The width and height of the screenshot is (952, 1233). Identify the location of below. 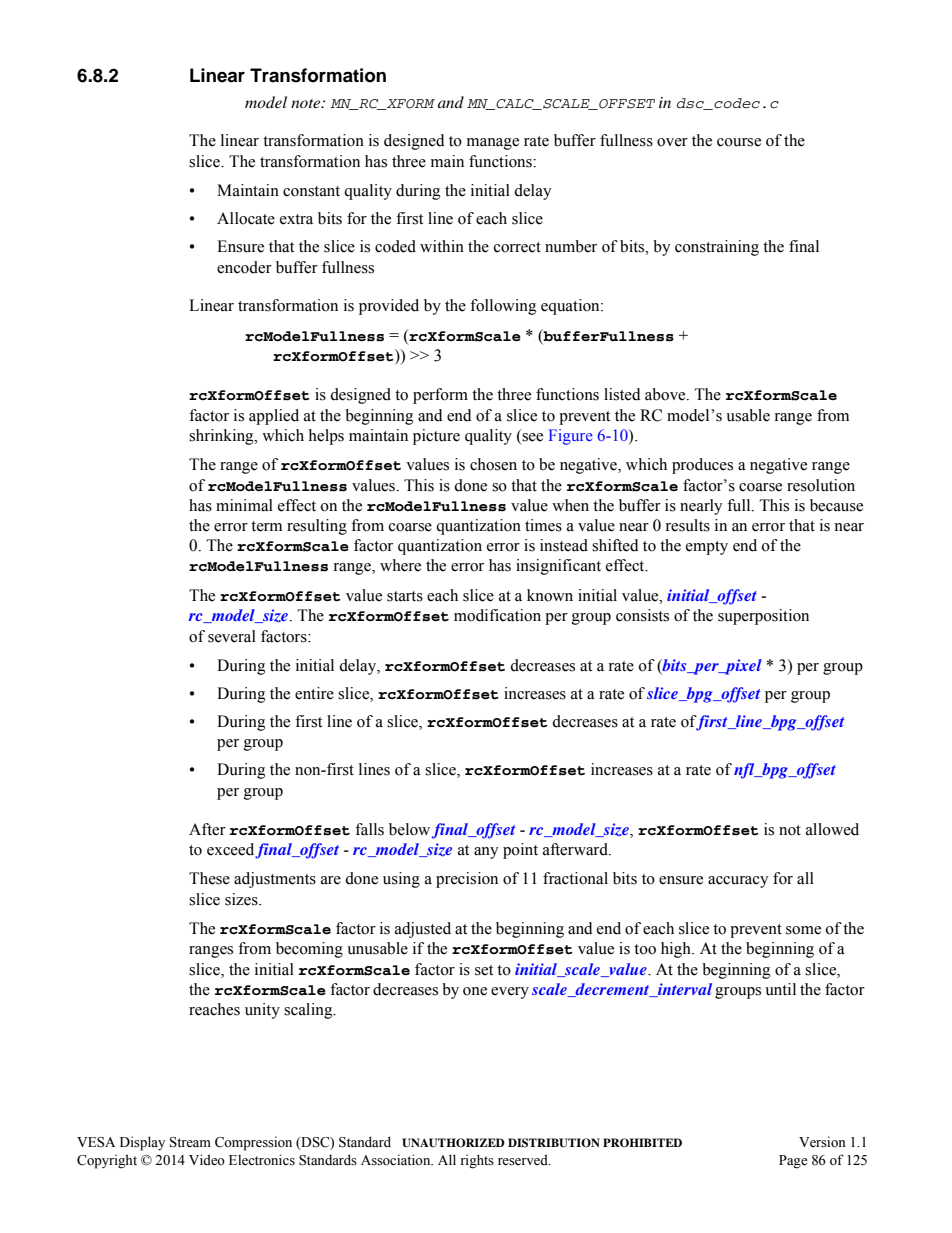
(409, 829).
